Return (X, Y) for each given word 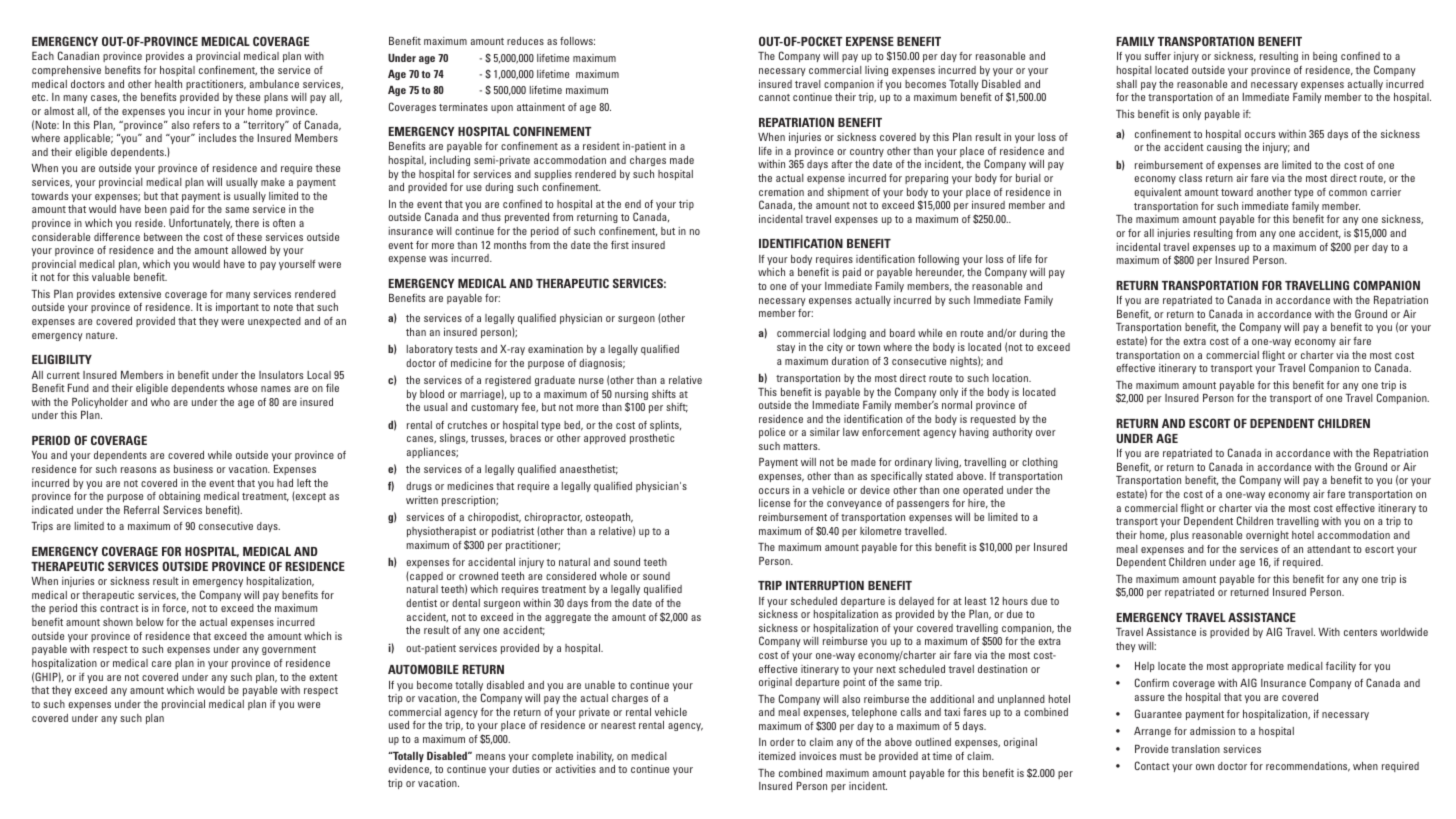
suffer (1158, 56)
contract (119, 608)
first (620, 245)
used (399, 725)
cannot (774, 97)
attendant (1329, 549)
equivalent (1158, 193)
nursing (631, 396)
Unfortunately (200, 224)
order (782, 742)
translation (1195, 749)
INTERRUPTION (825, 585)
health (168, 84)
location (1011, 378)
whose (242, 388)
